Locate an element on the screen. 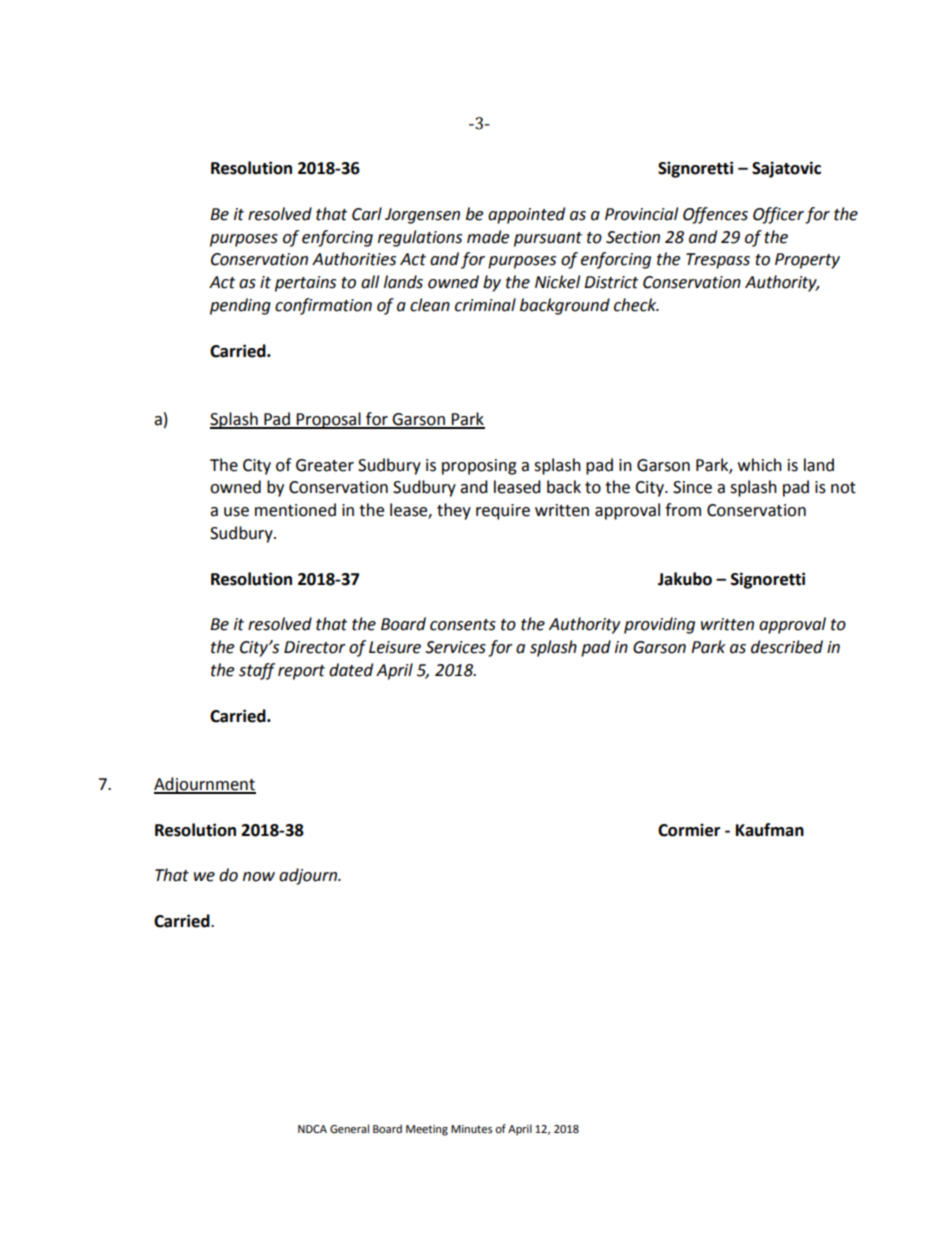  require is located at coordinates (503, 512).
